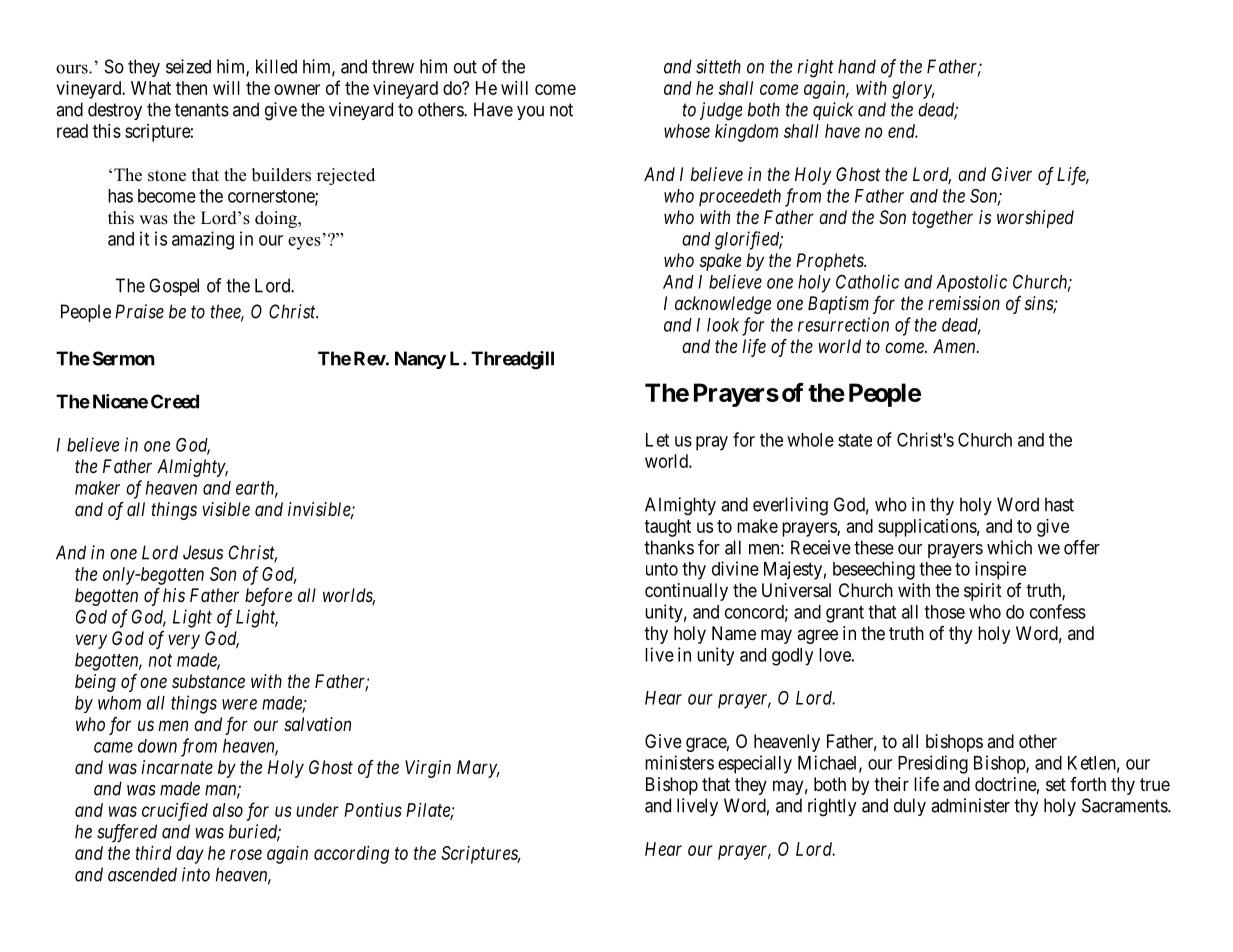  I want to click on Name, so click(734, 633).
